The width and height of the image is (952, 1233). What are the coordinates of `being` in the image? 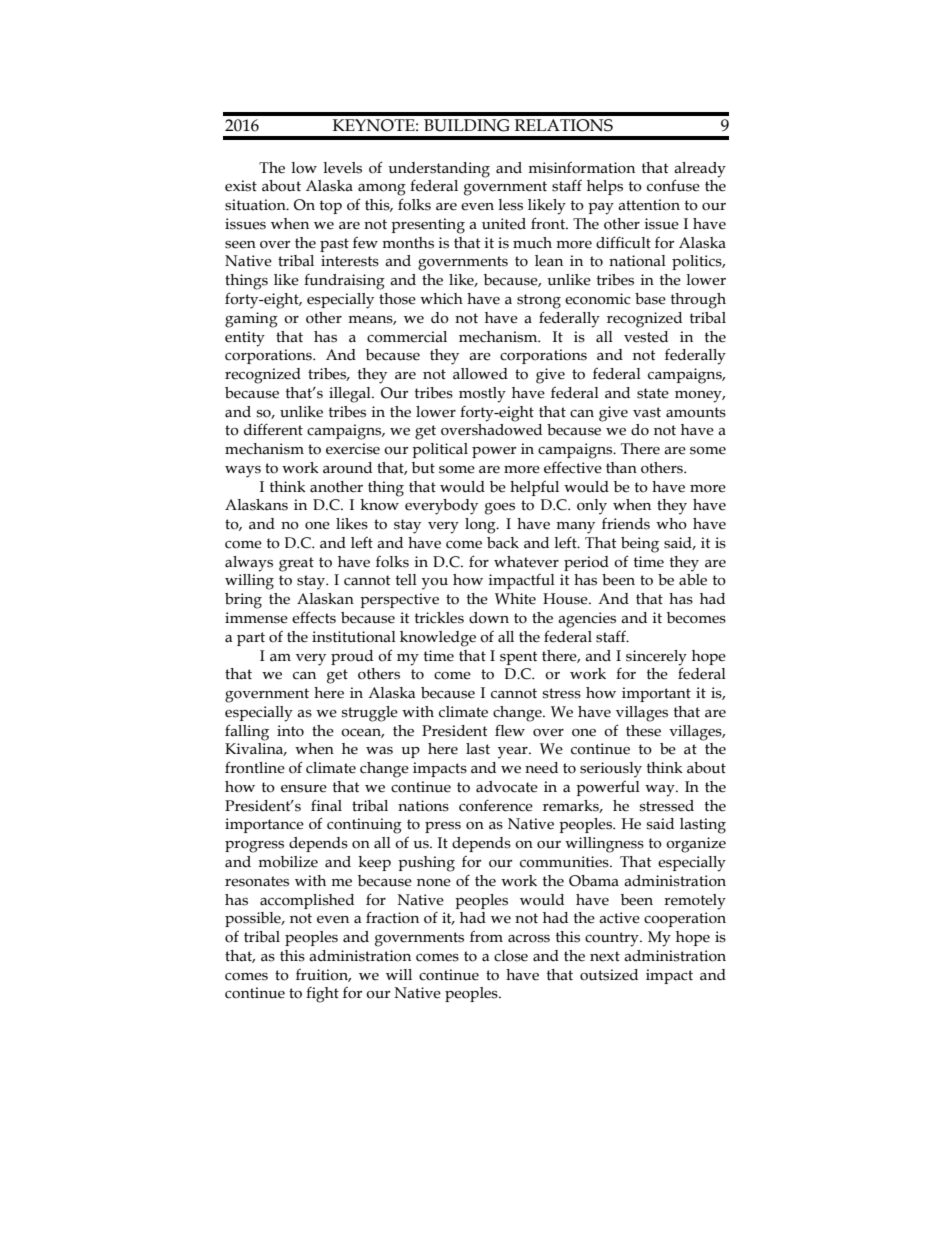 It's located at (640, 545).
